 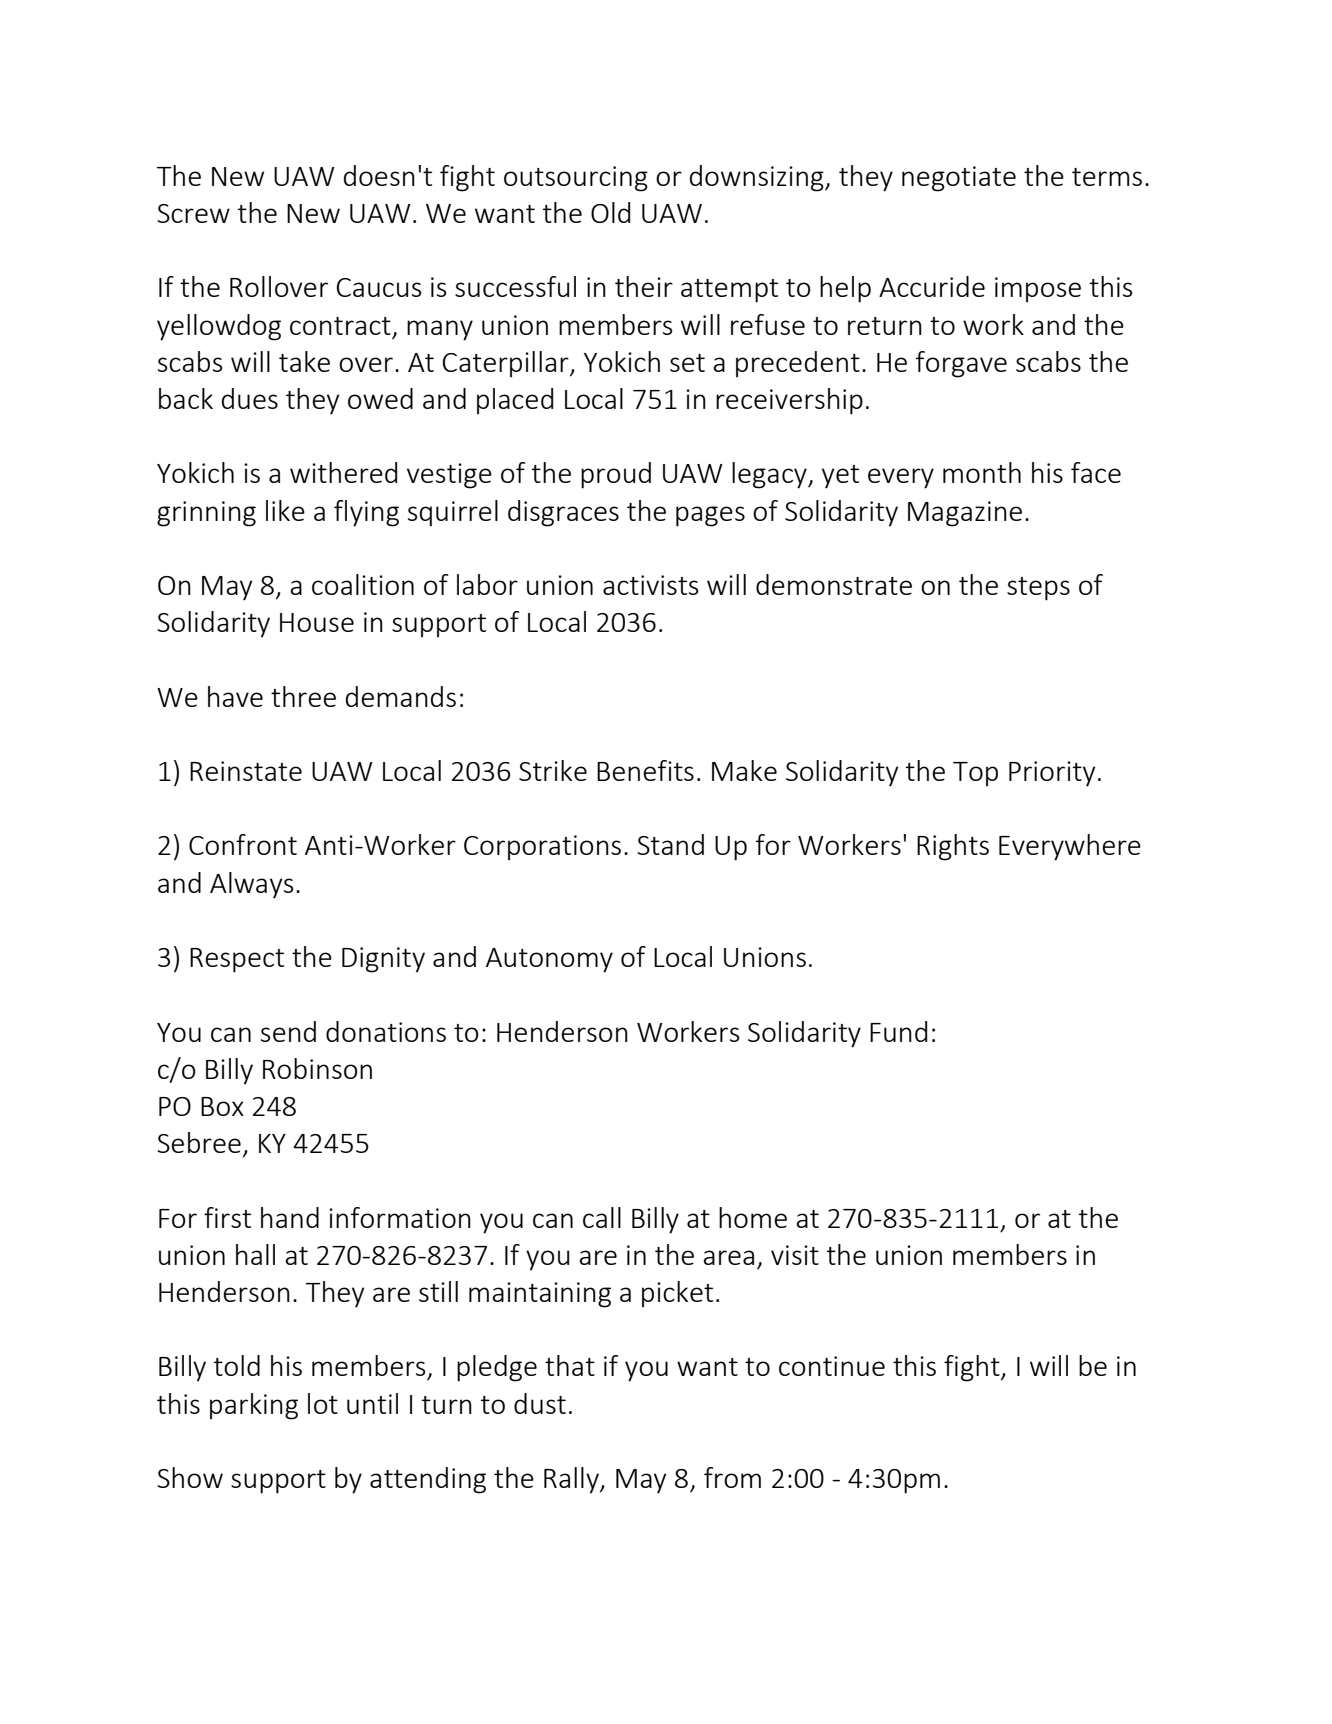 I want to click on Screw, so click(x=193, y=213).
